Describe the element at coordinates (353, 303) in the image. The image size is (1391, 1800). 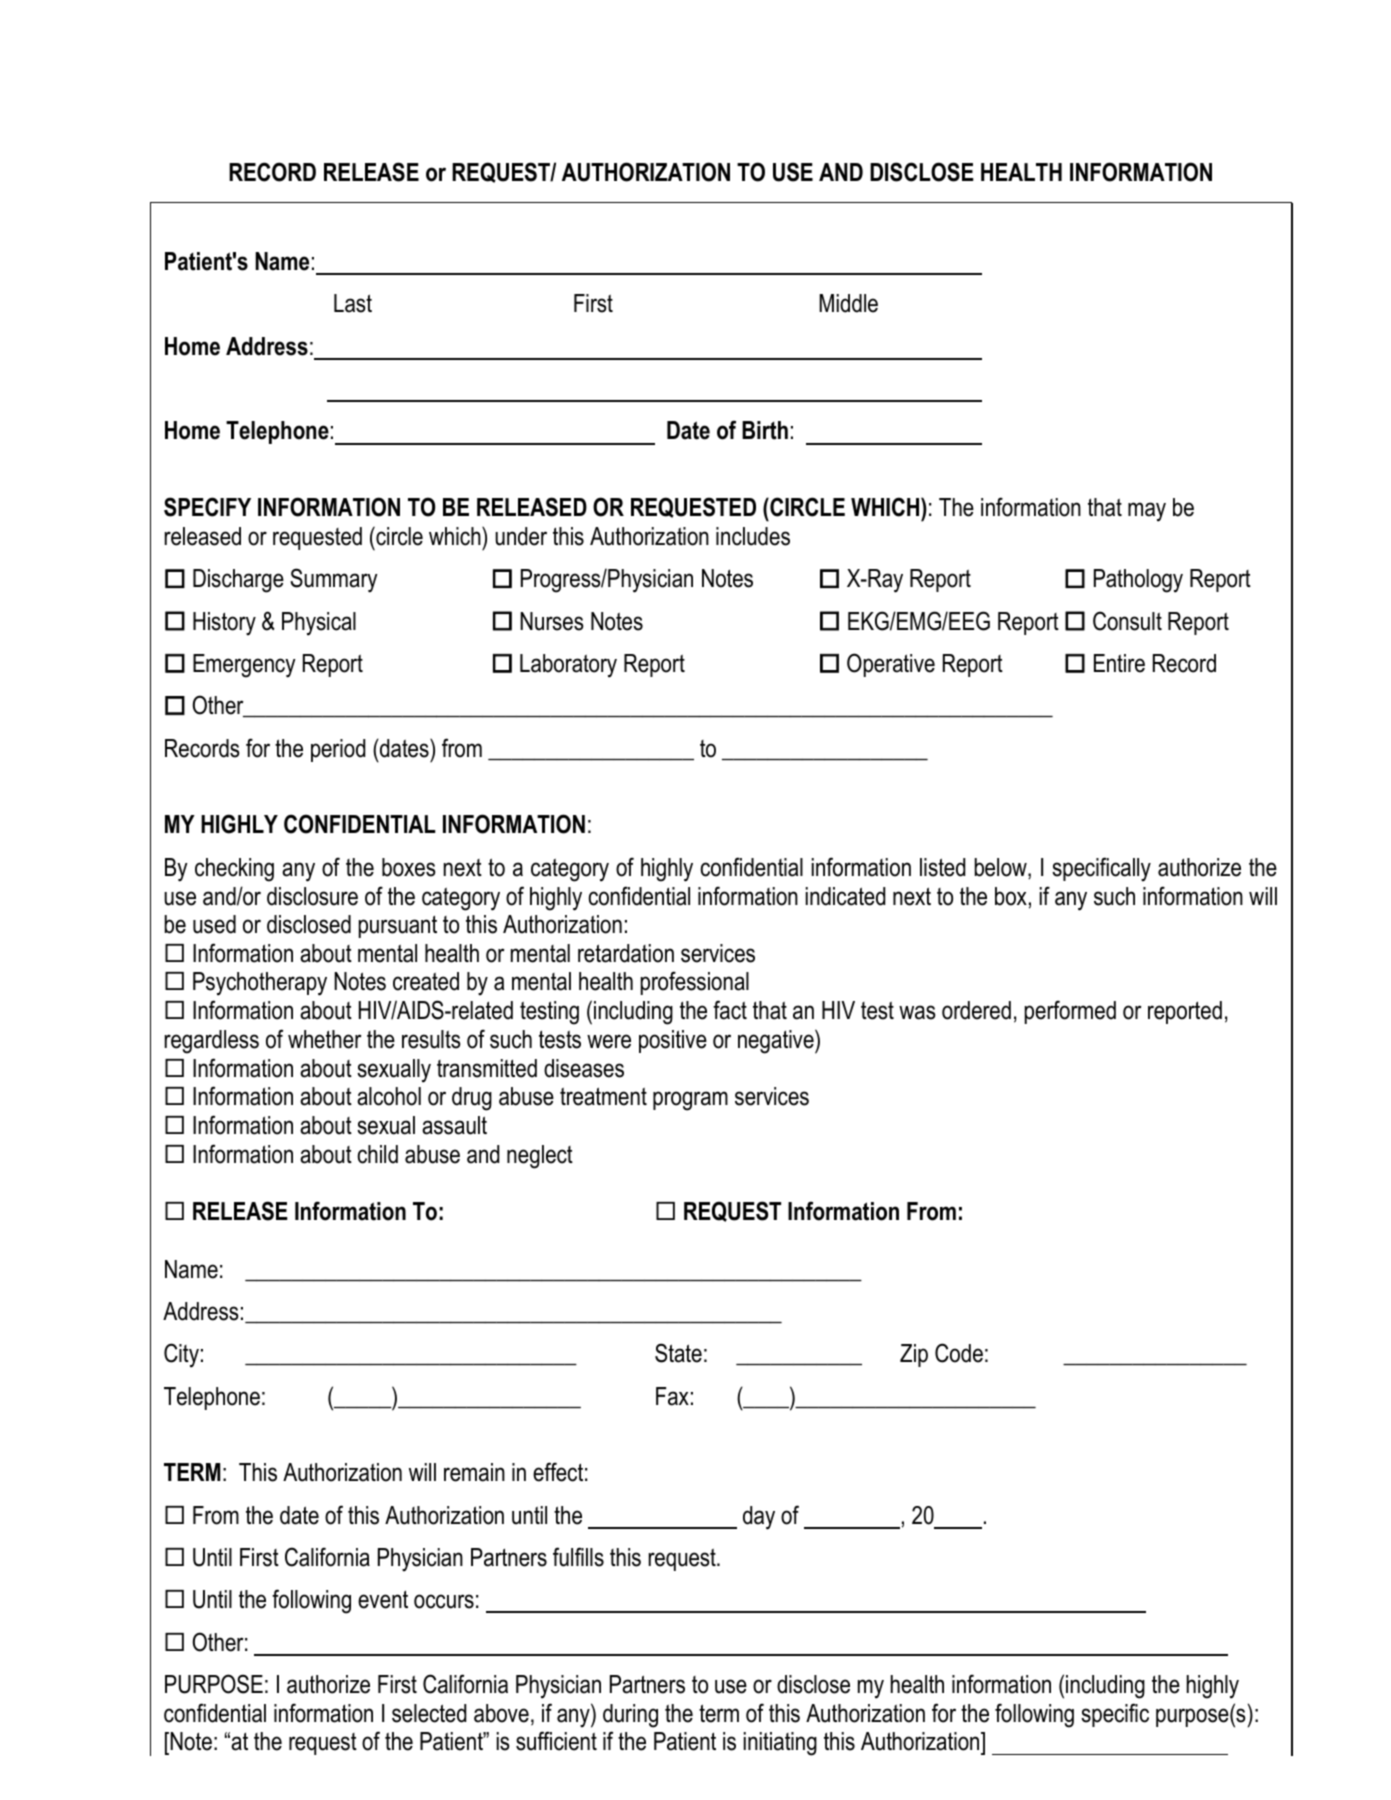
I see `Last` at that location.
